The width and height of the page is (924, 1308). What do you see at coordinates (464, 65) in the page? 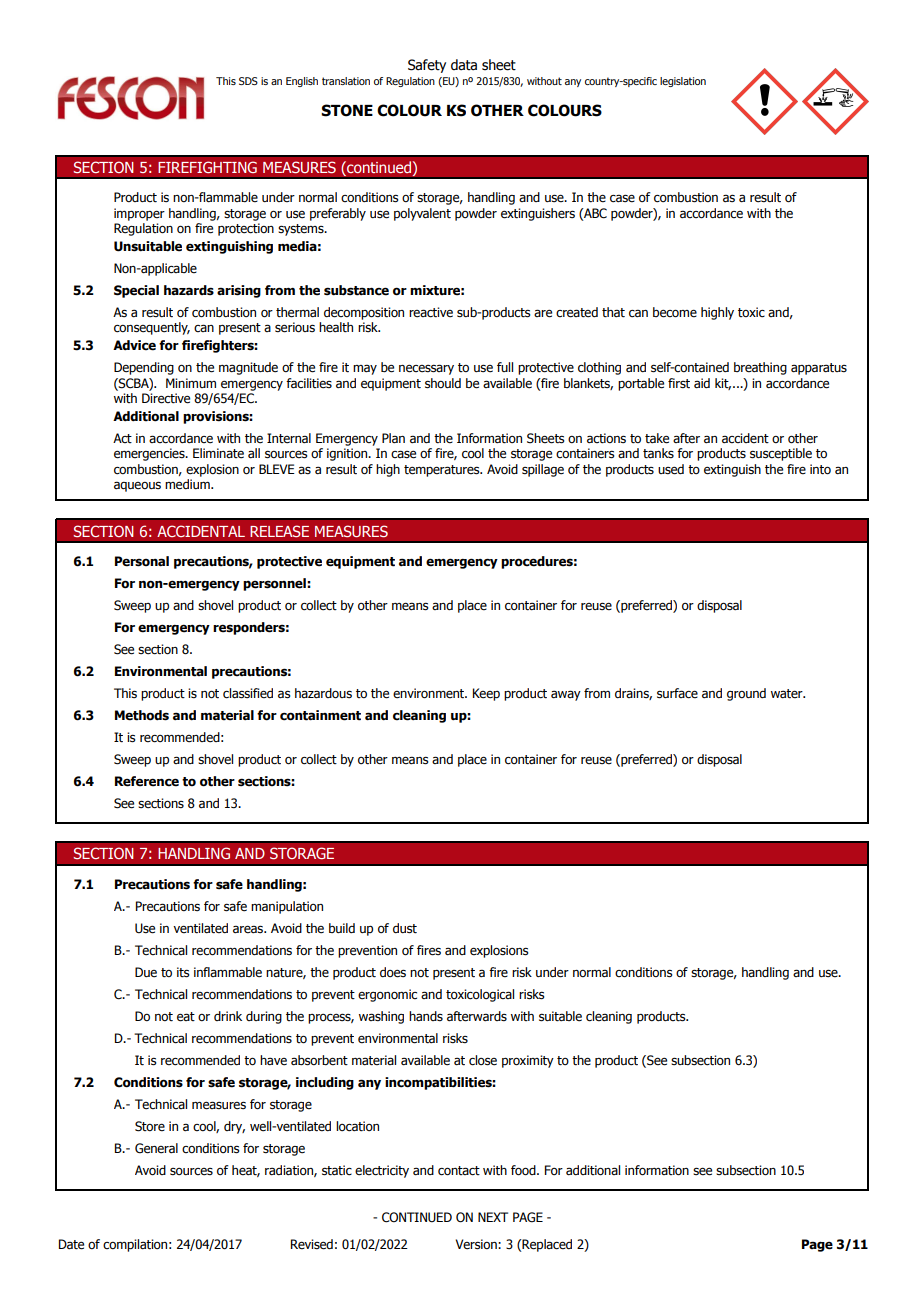
I see `data` at bounding box center [464, 65].
